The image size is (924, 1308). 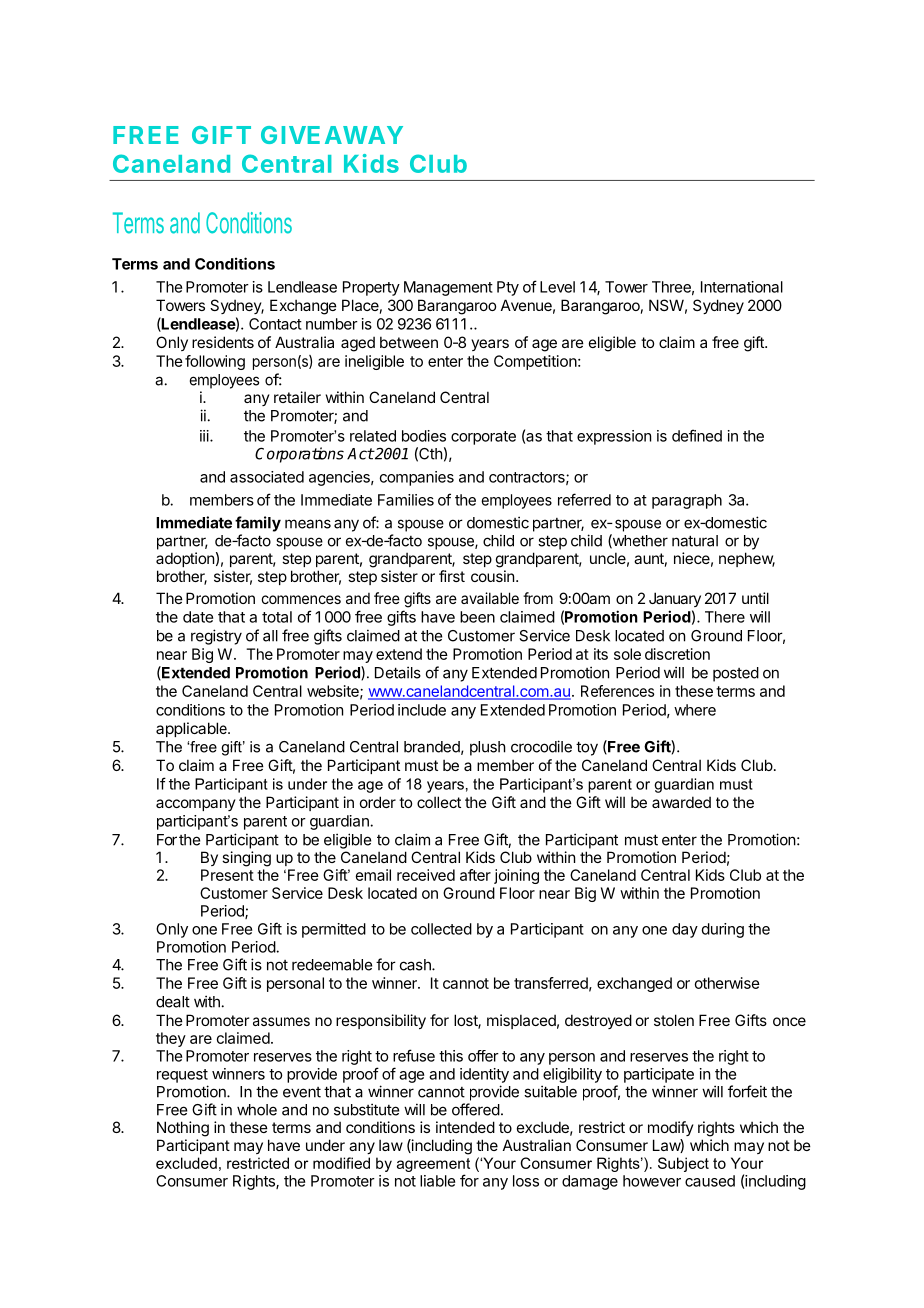 What do you see at coordinates (270, 636) in the page?
I see `all` at bounding box center [270, 636].
